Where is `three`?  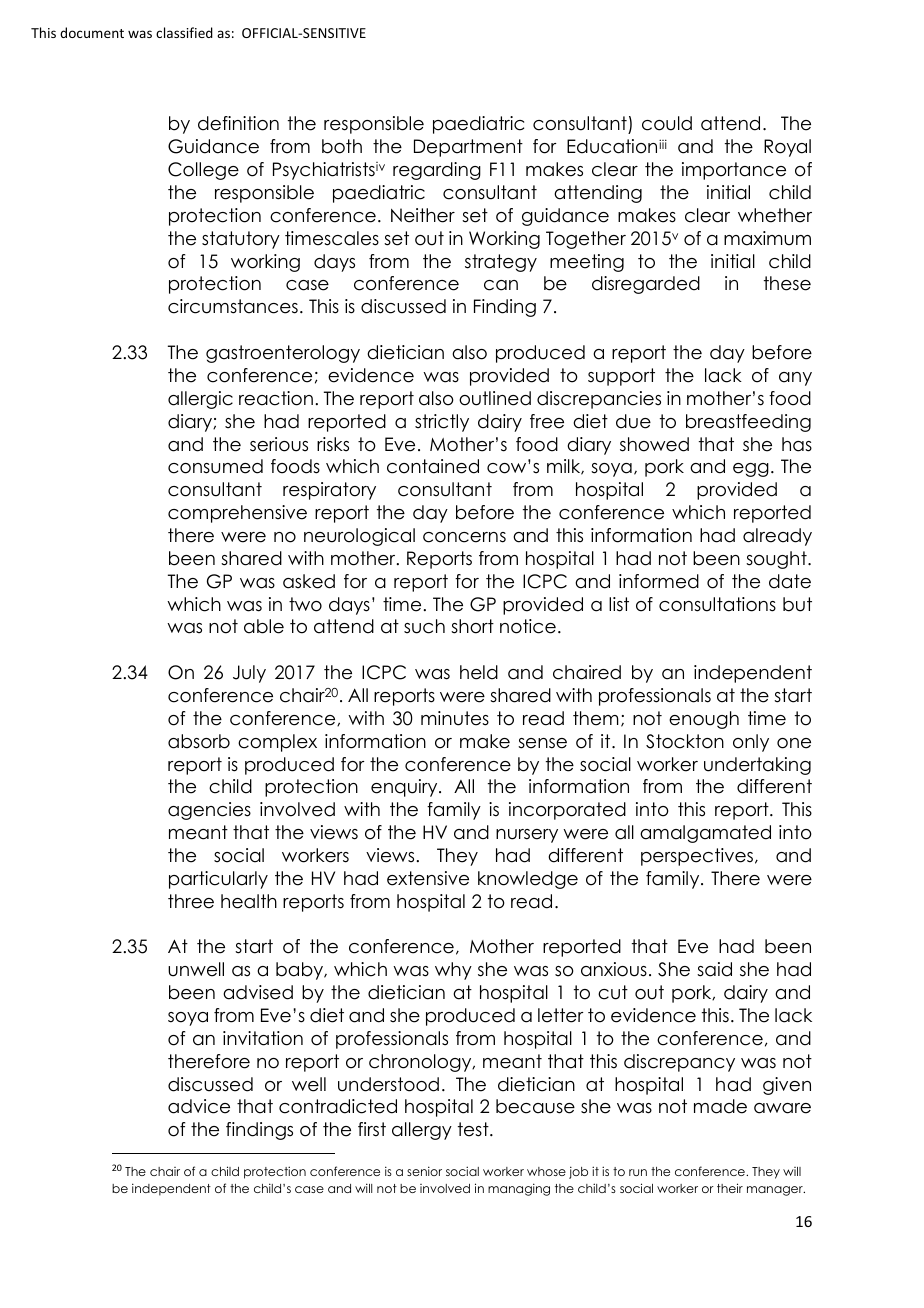
three is located at coordinates (191, 901).
